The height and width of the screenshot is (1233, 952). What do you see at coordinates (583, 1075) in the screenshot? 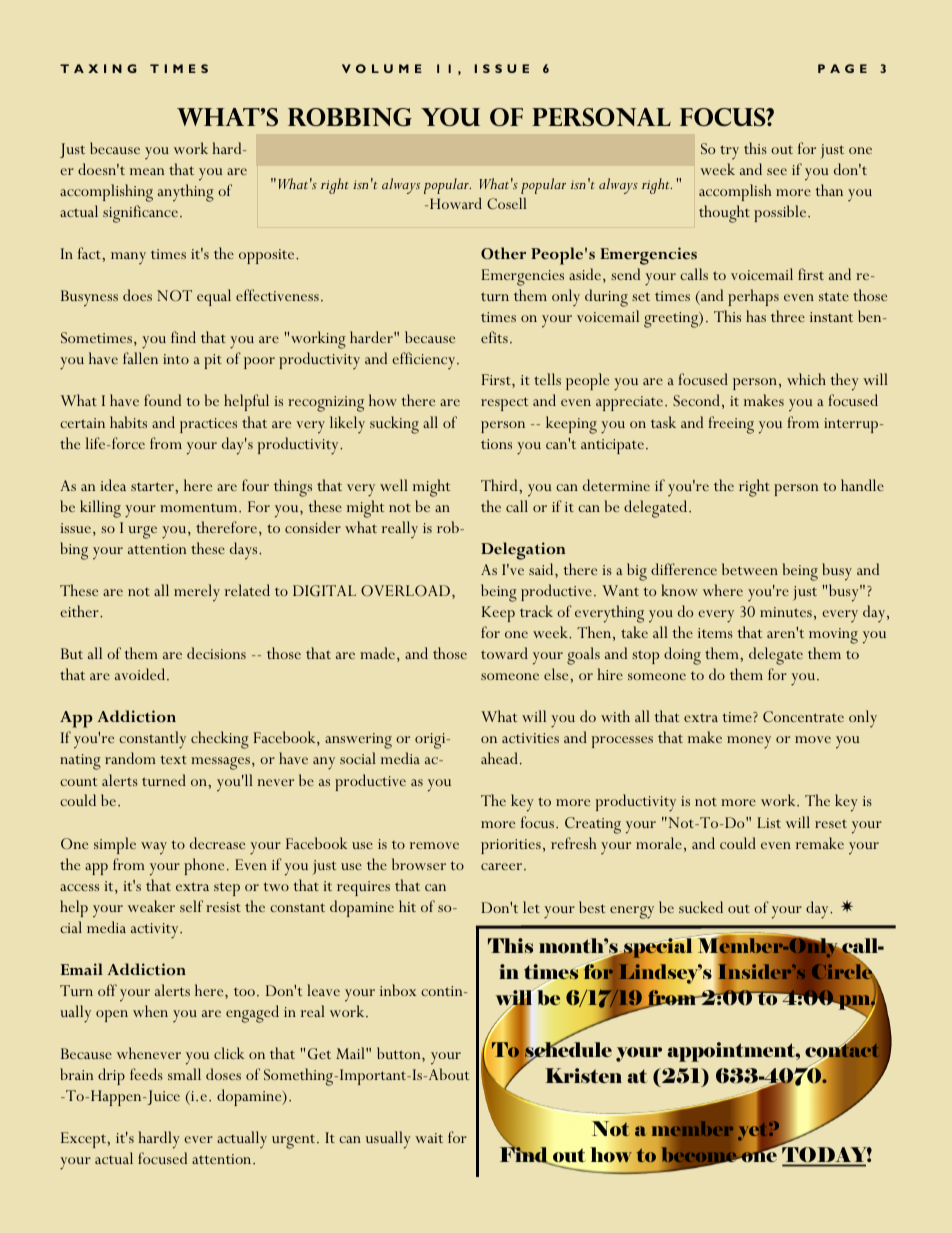
I see `Kristen` at bounding box center [583, 1075].
